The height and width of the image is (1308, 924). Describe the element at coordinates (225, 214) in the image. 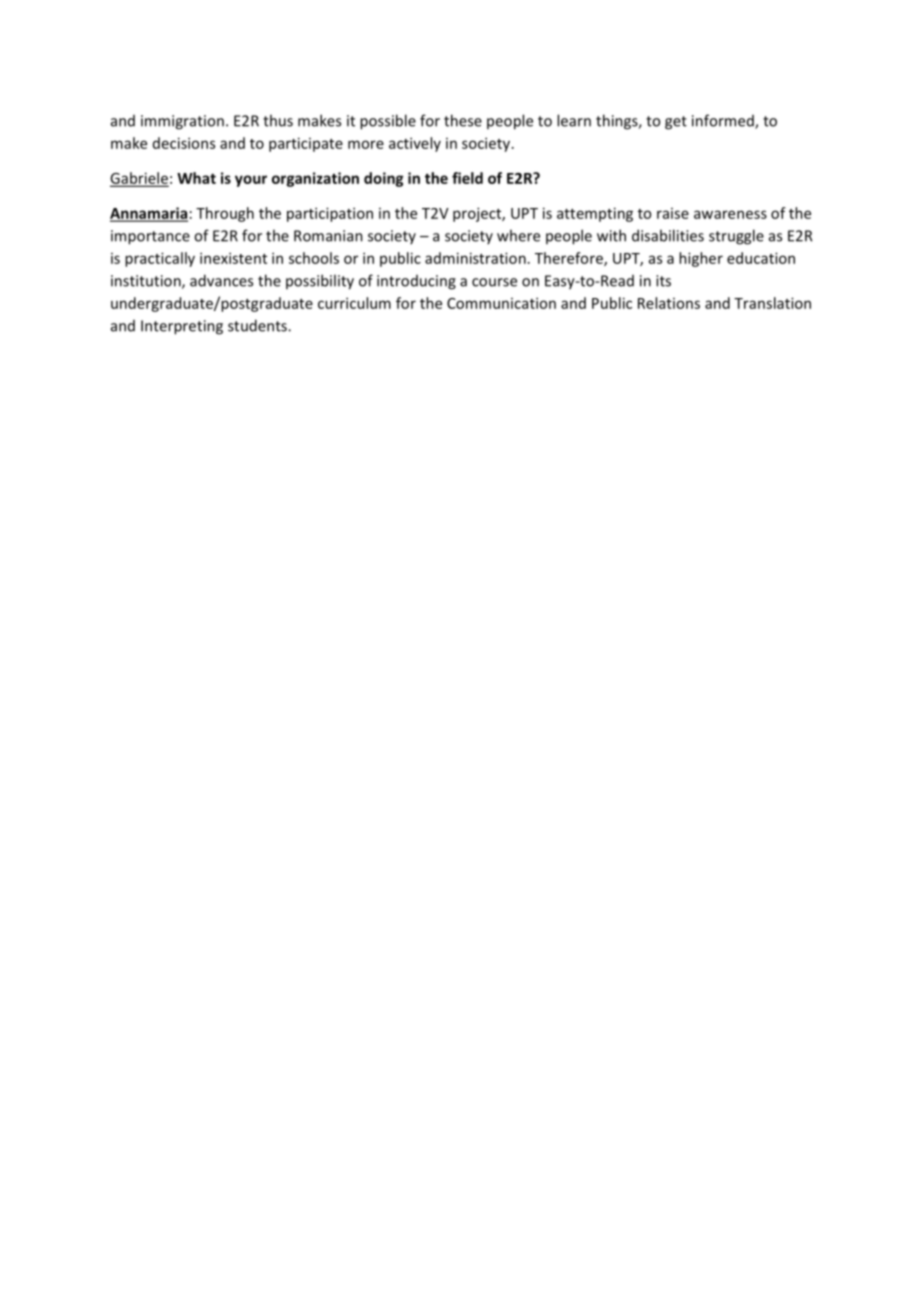

I see `Through` at that location.
